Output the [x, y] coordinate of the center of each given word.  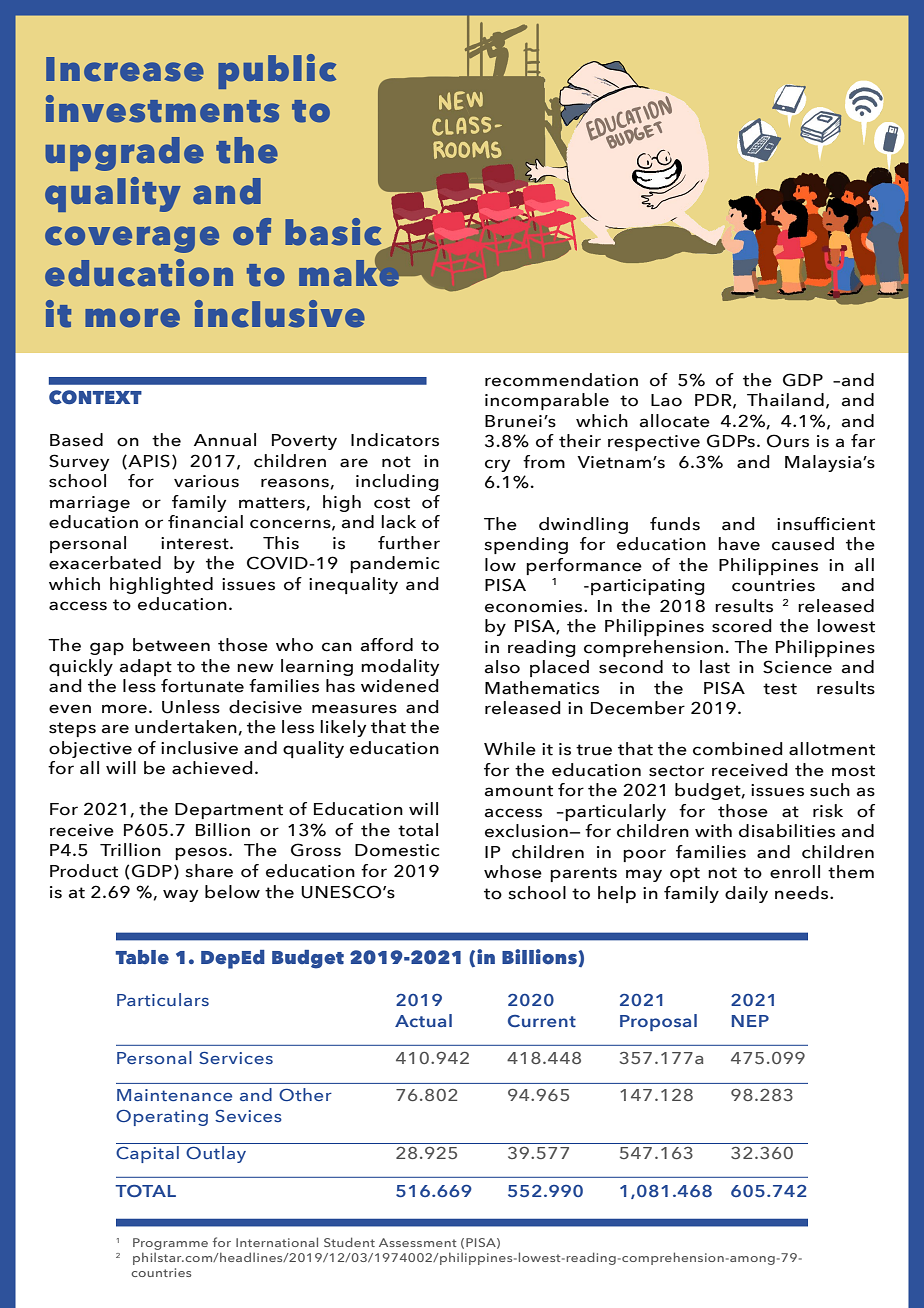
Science [797, 667]
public [277, 71]
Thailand [785, 400]
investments [162, 109]
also [502, 667]
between [171, 645]
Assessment [417, 1242]
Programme [170, 1245]
